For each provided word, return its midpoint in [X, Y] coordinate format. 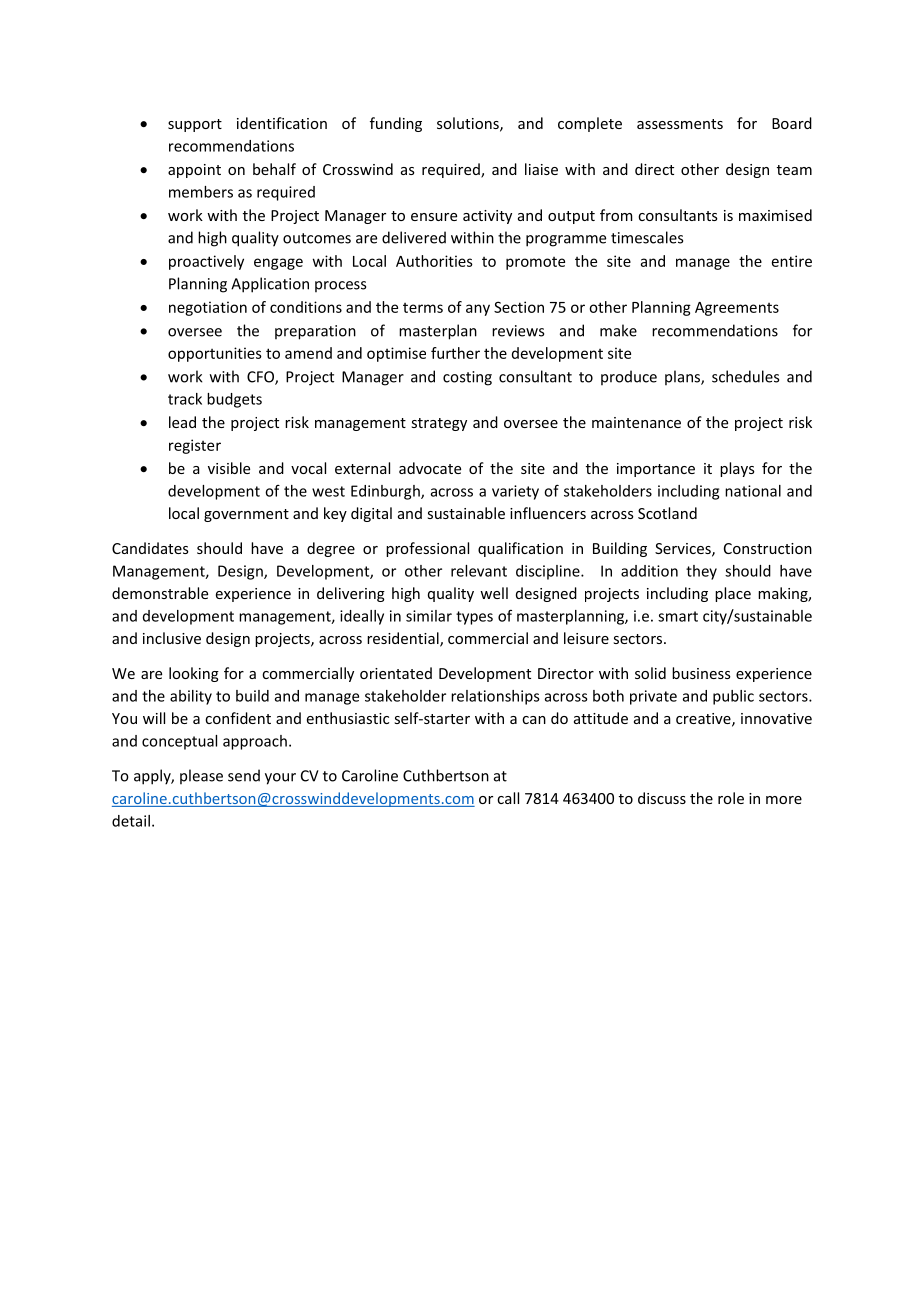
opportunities [215, 354]
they [701, 572]
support [195, 125]
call [508, 798]
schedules [745, 376]
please [201, 776]
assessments [680, 124]
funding [396, 124]
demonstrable [160, 593]
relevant [479, 571]
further [455, 353]
